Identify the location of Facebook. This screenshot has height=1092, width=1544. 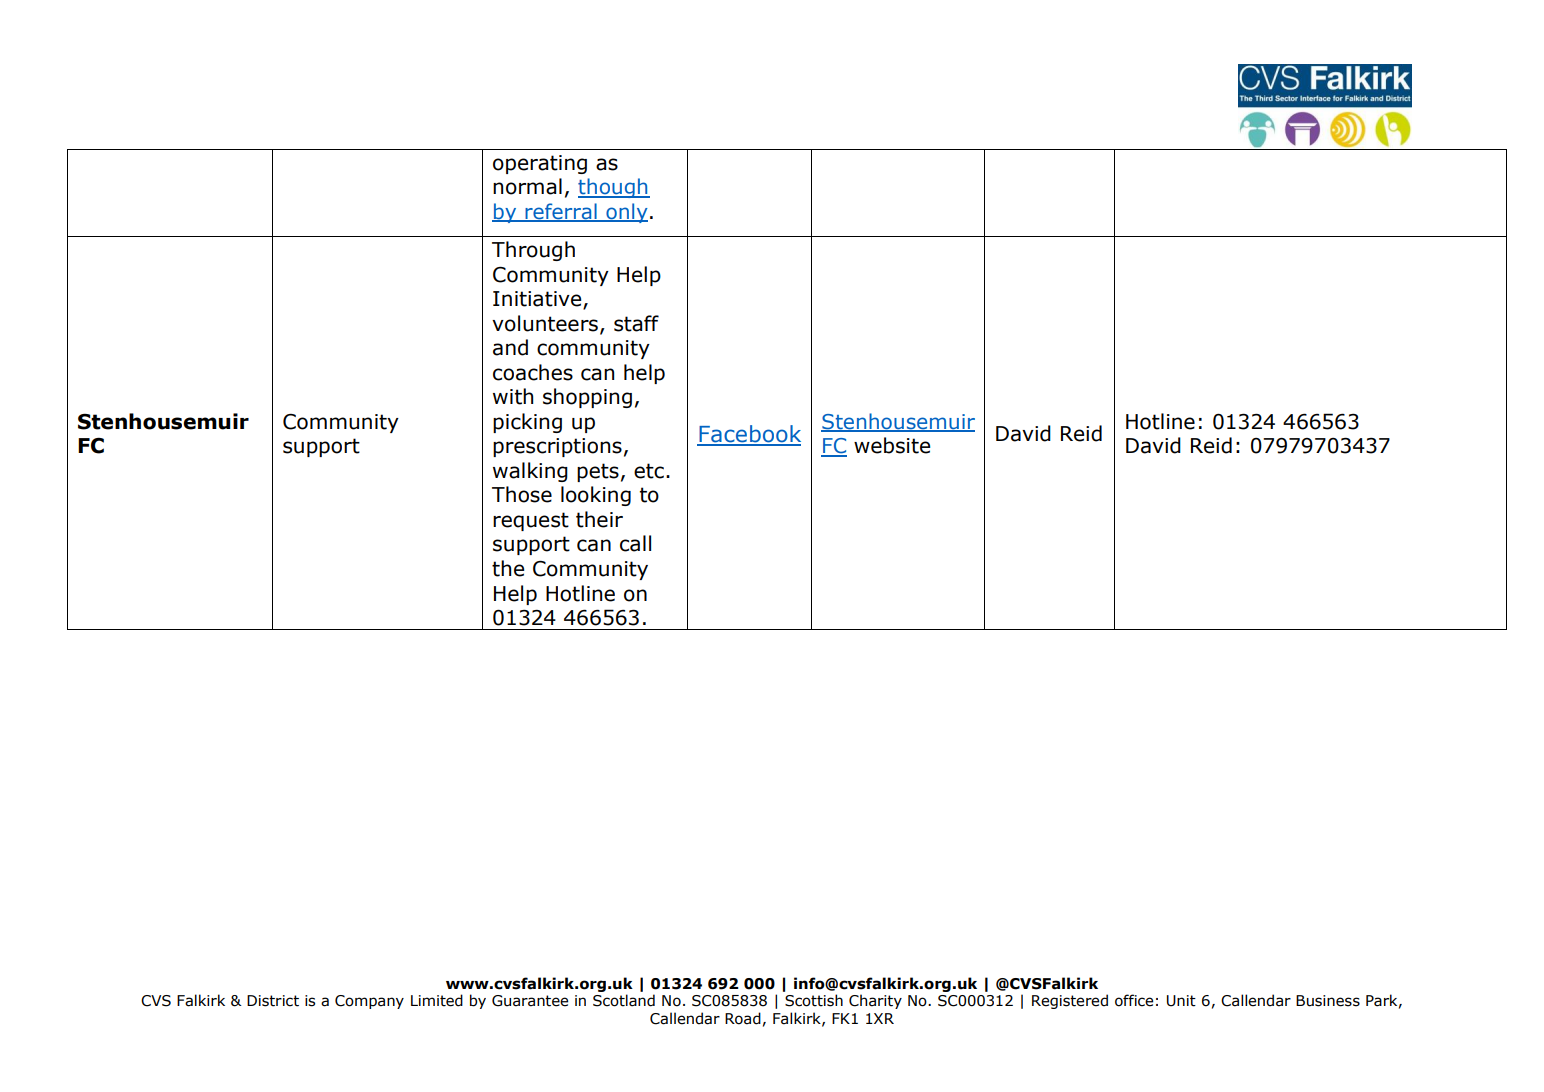
(749, 435).
